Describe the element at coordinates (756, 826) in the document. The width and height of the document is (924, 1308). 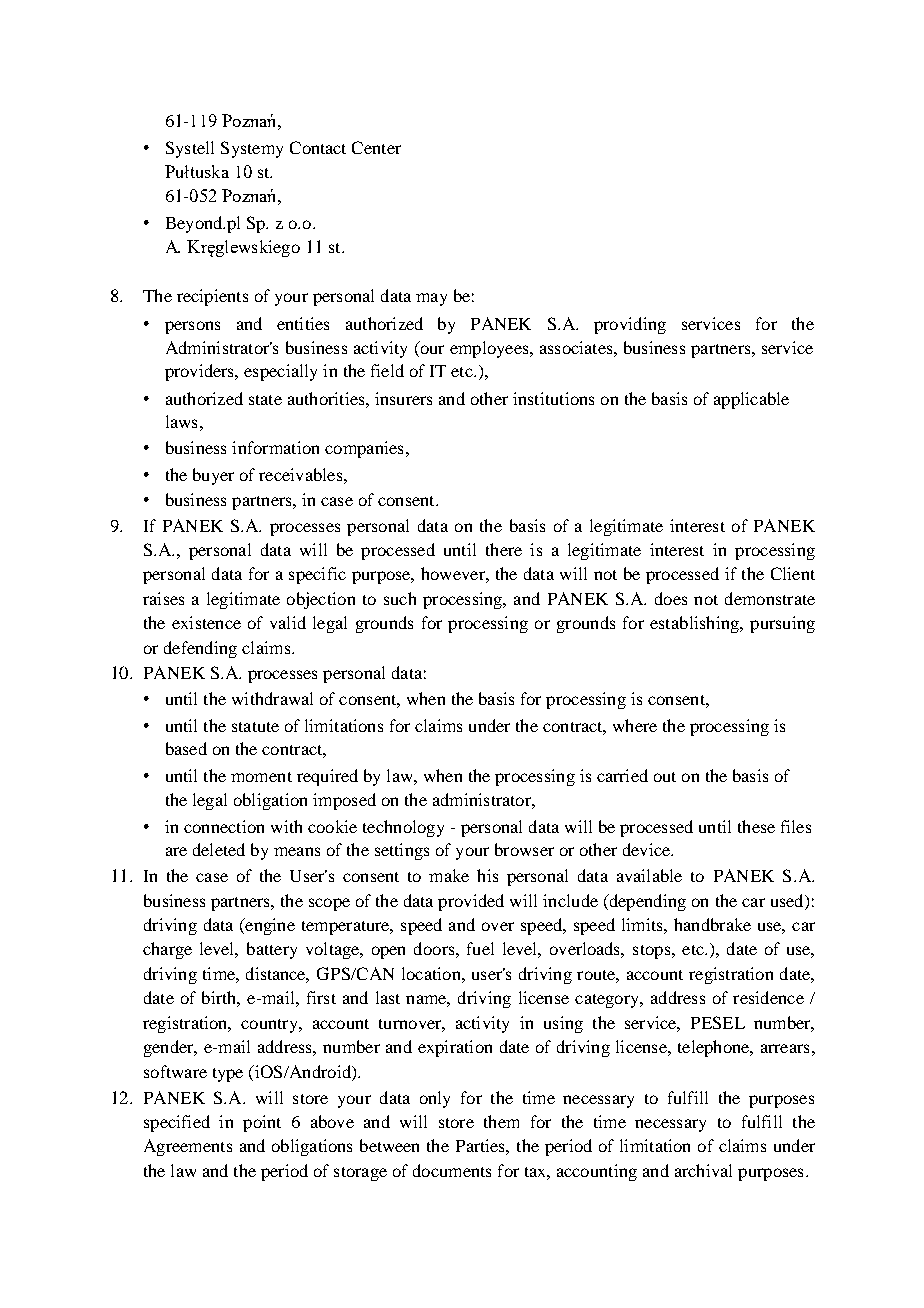
I see `these` at that location.
